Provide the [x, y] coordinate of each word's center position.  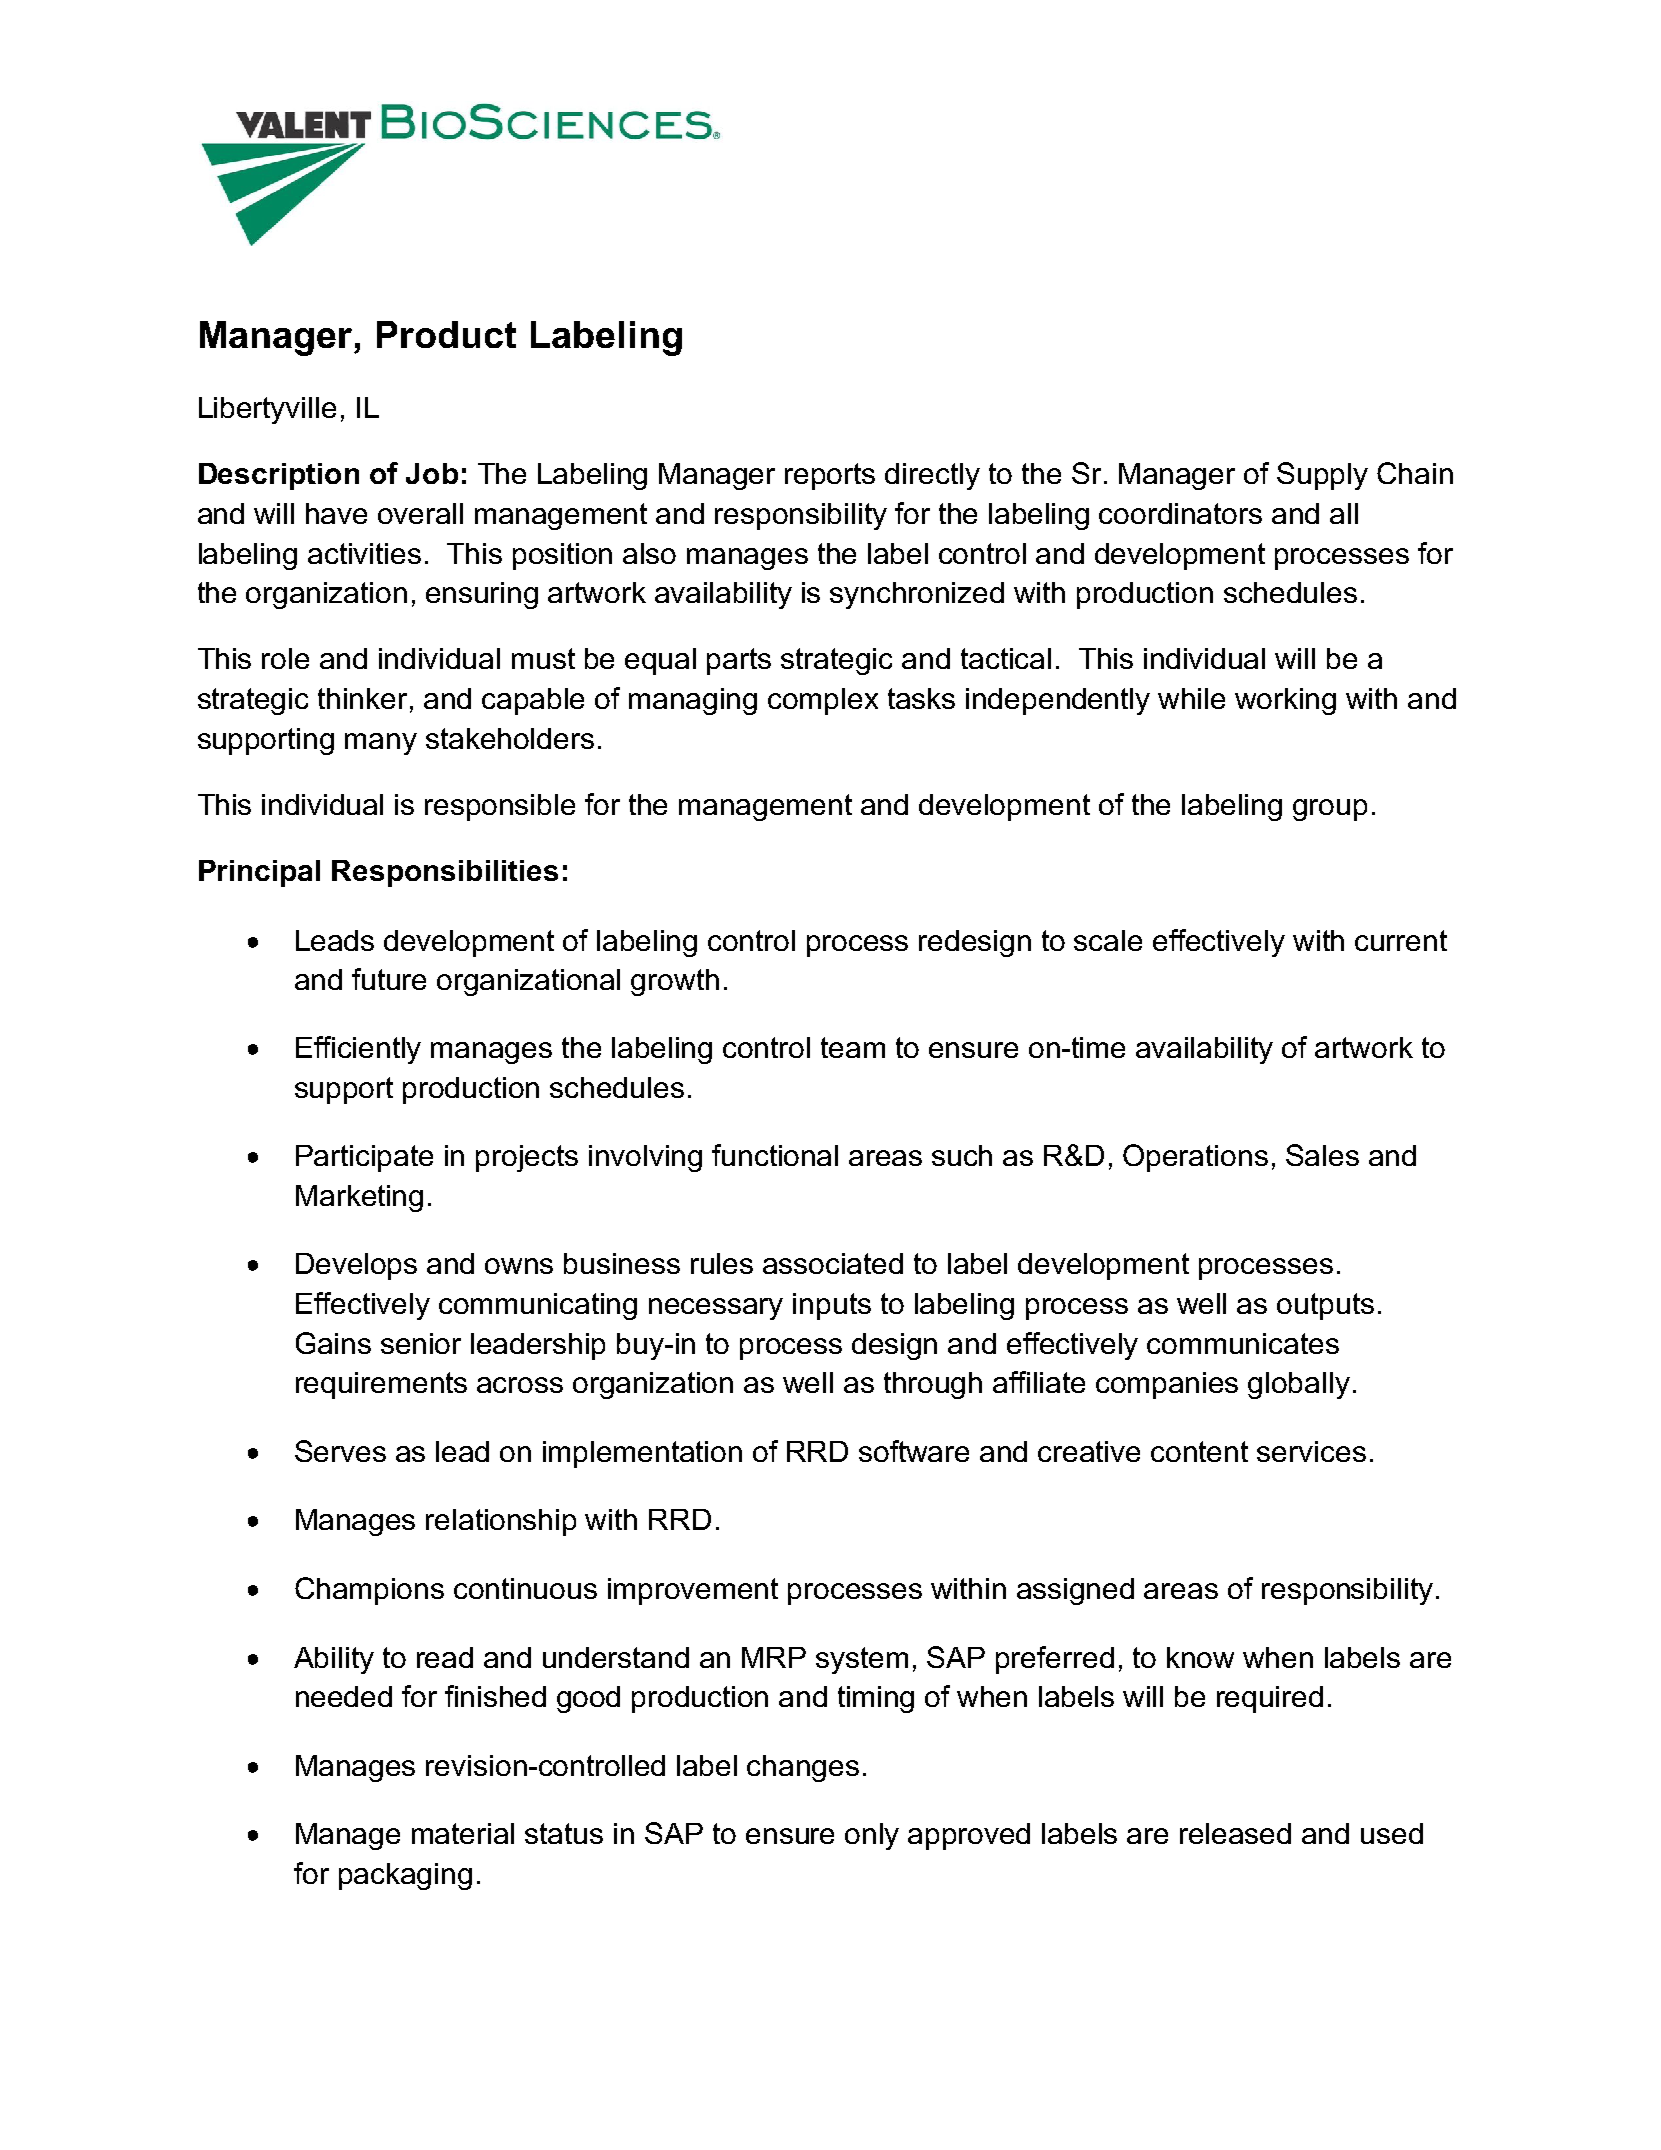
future [389, 979]
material [463, 1833]
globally [1299, 1385]
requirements [381, 1385]
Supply [1322, 476]
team [853, 1047]
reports [830, 476]
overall [420, 513]
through [933, 1385]
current [1401, 940]
